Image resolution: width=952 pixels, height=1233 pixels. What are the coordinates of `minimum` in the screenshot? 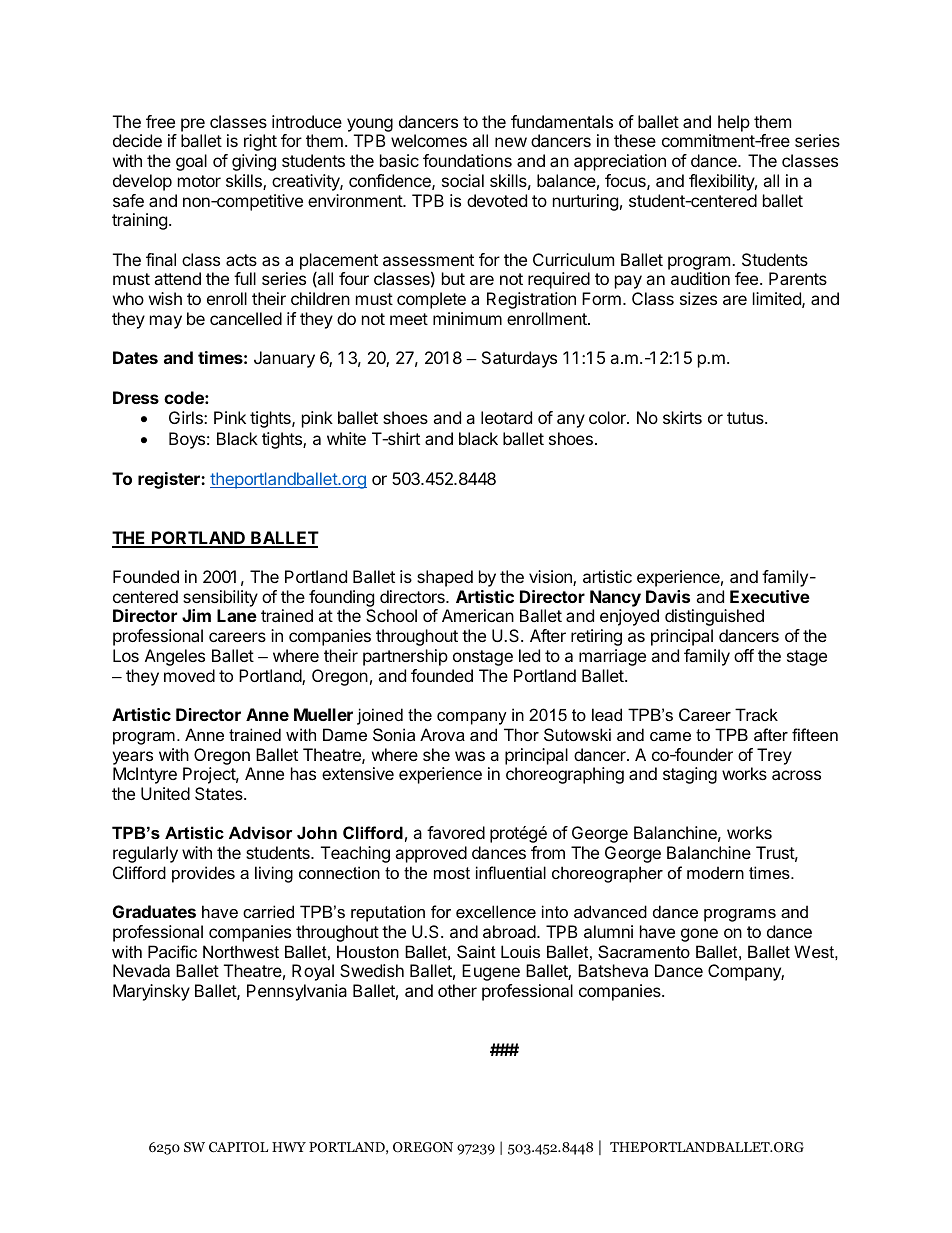 It's located at (467, 318).
